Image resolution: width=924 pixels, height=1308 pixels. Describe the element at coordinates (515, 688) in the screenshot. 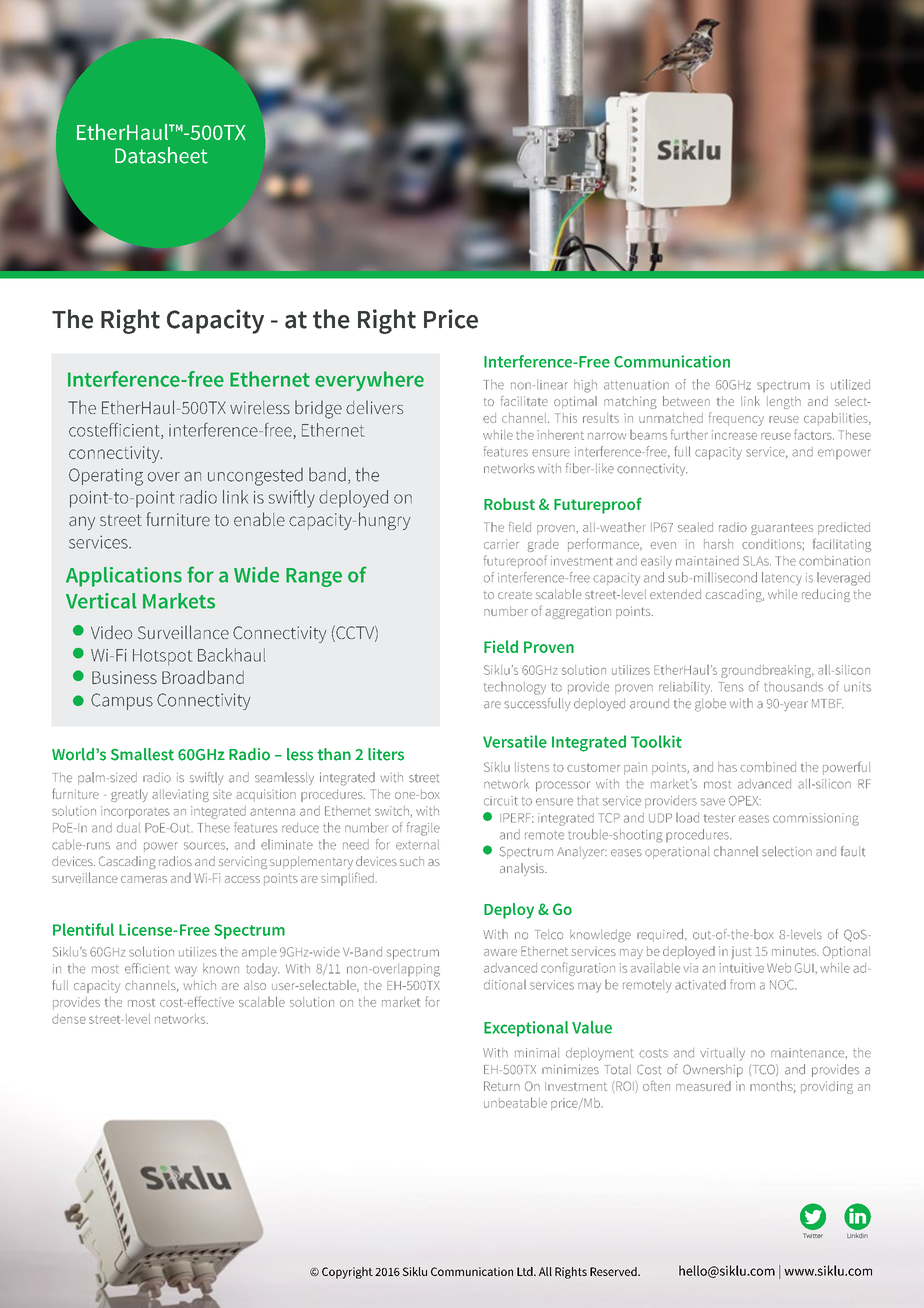

I see `technology` at that location.
